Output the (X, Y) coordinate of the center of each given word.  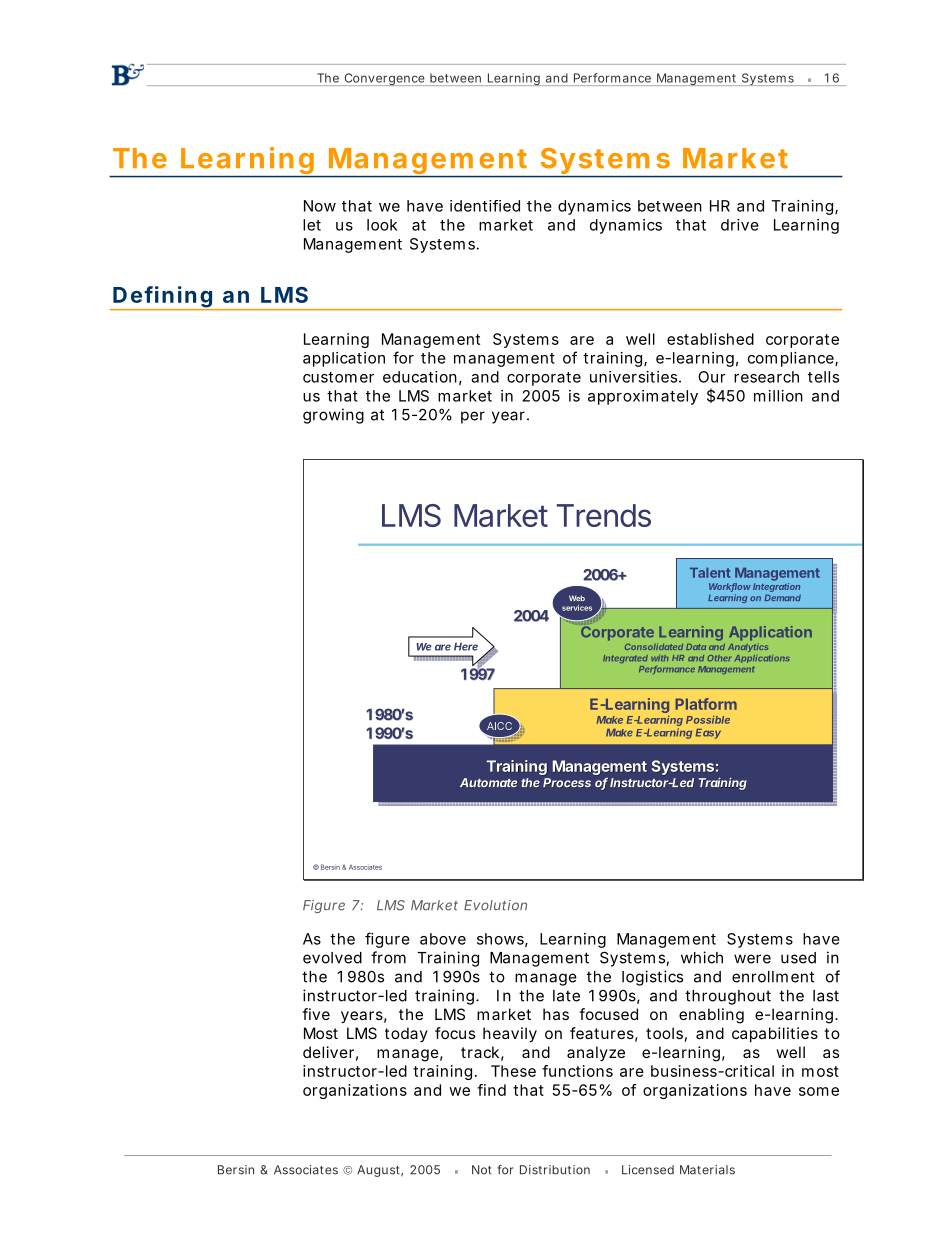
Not (482, 1170)
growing (333, 416)
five (316, 1014)
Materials (707, 1170)
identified (485, 206)
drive (740, 225)
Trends (604, 515)
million (778, 396)
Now (320, 206)
